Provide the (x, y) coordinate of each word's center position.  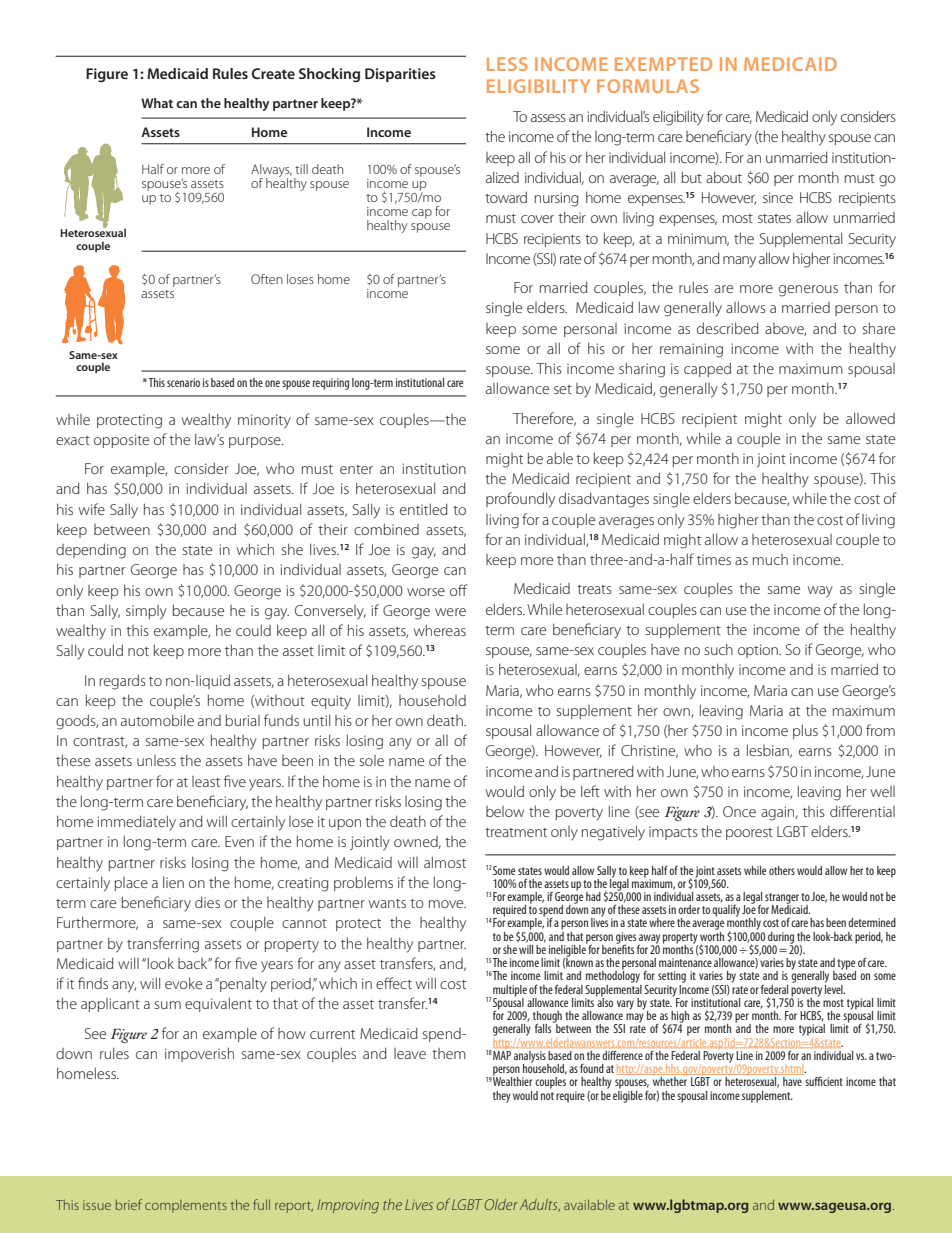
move (447, 904)
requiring (331, 384)
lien (173, 882)
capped (707, 369)
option (759, 651)
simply (146, 612)
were (450, 612)
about (724, 177)
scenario (183, 382)
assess (548, 118)
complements (186, 1206)
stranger (782, 899)
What (157, 103)
